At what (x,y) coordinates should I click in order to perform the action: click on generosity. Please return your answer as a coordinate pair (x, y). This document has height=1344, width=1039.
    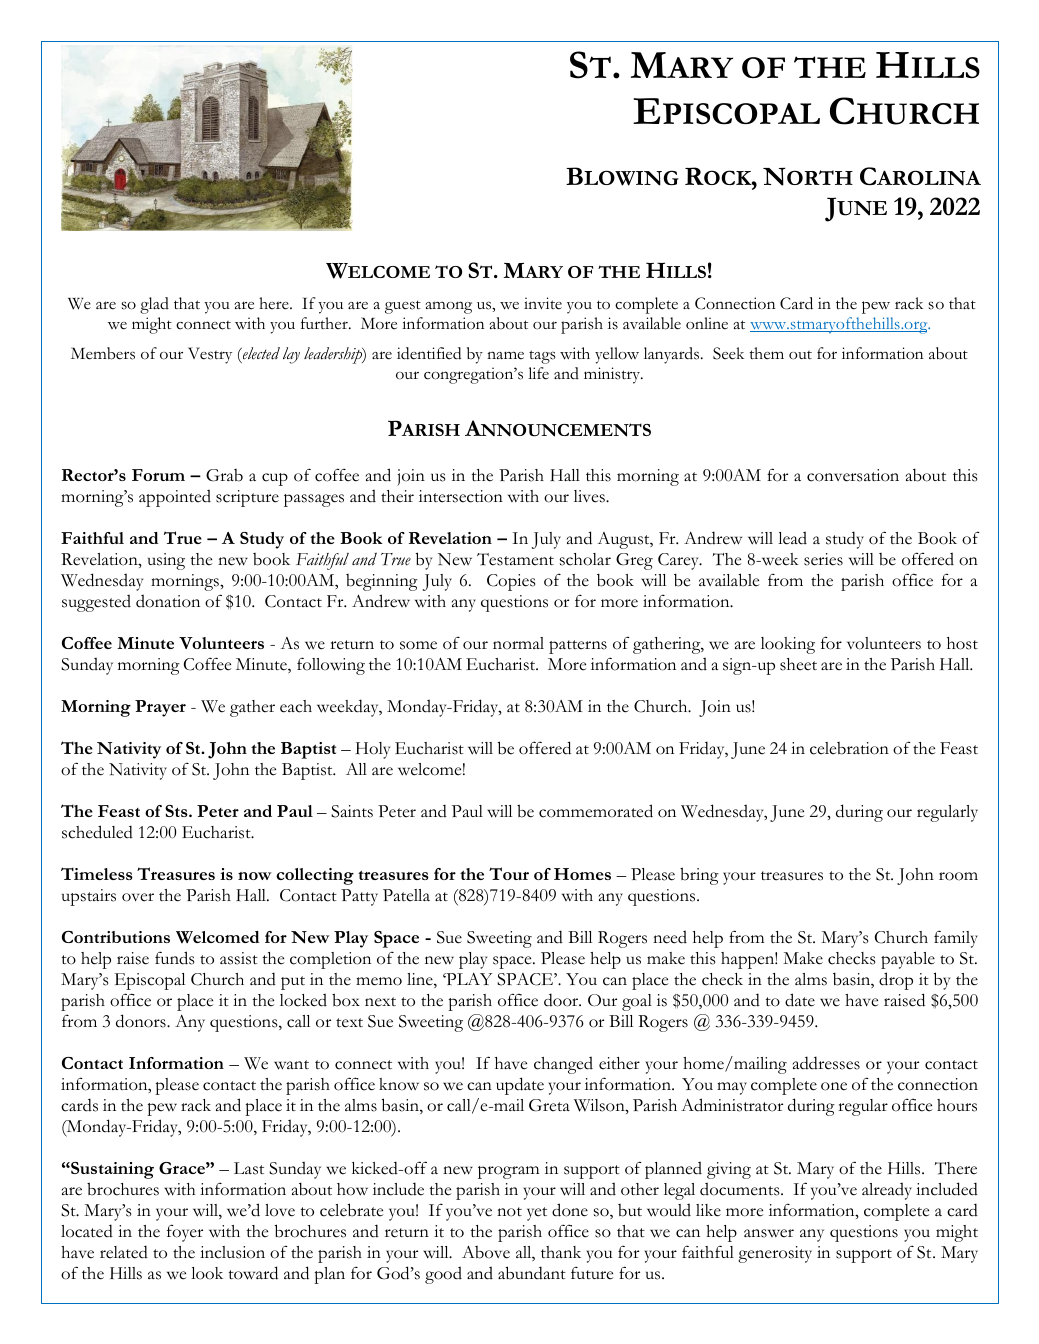
    Looking at the image, I should click on (775, 1254).
